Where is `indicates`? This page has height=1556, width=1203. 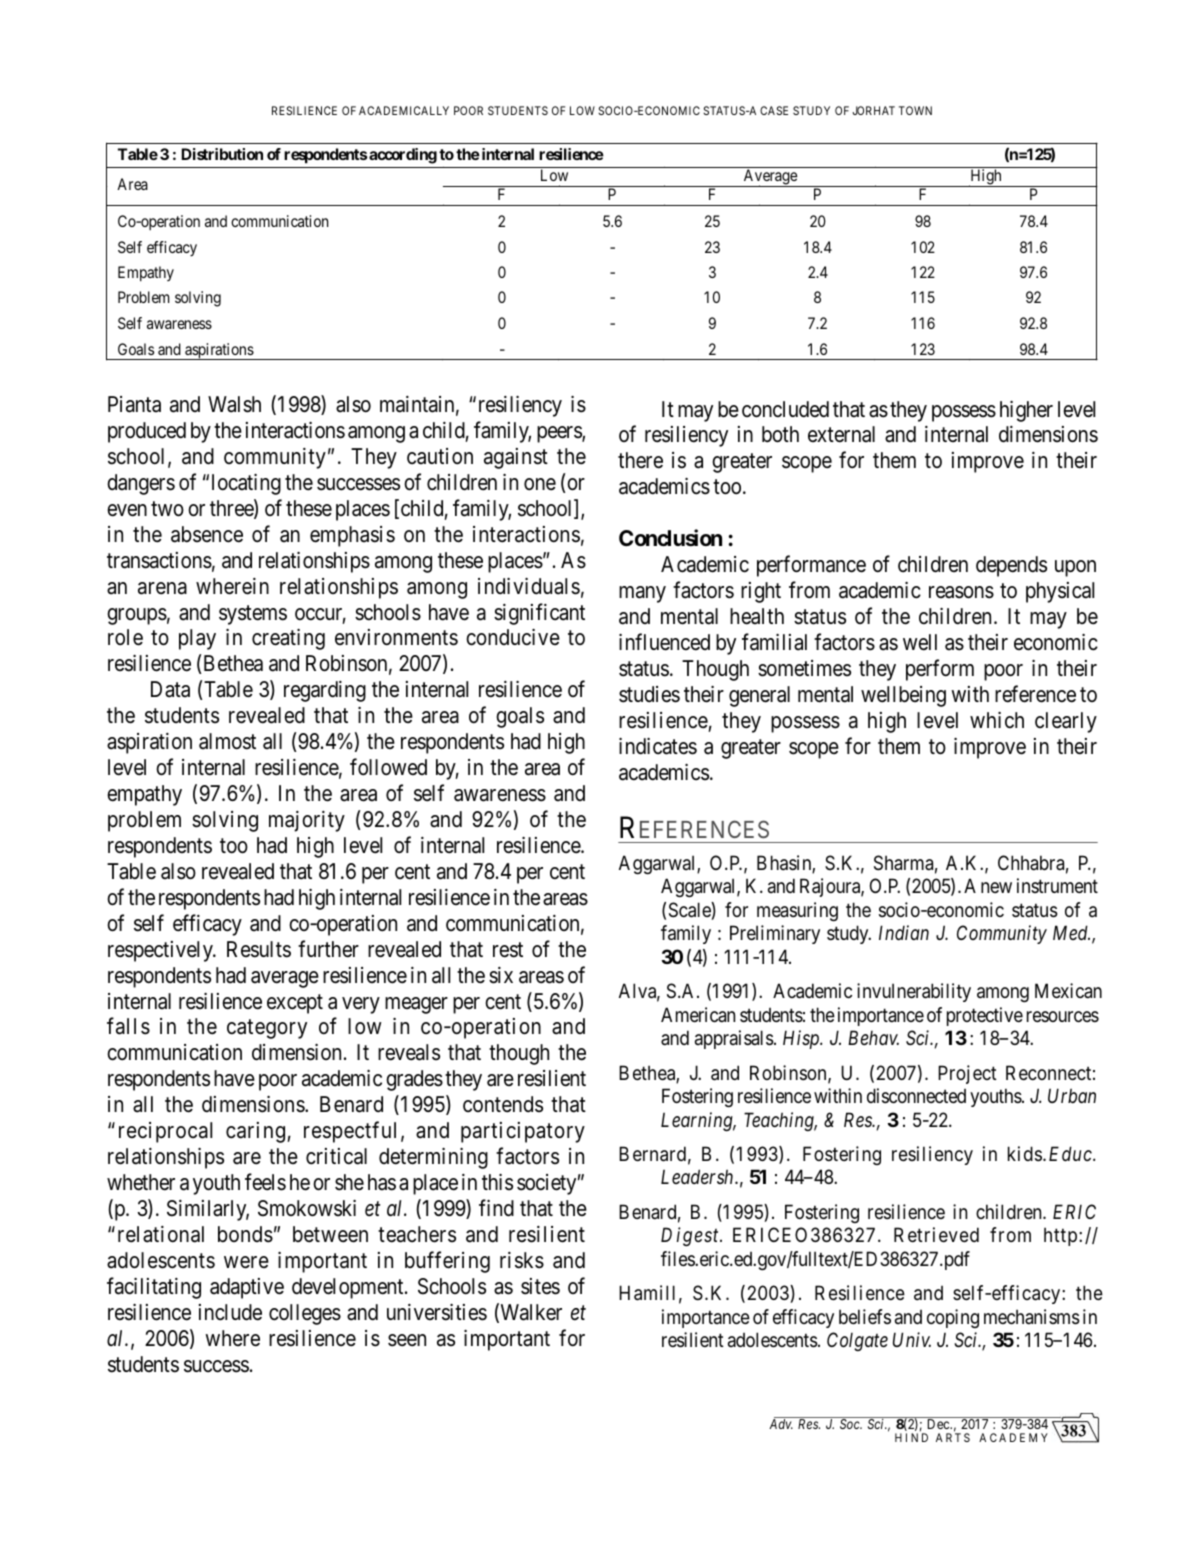
indicates is located at coordinates (658, 746).
